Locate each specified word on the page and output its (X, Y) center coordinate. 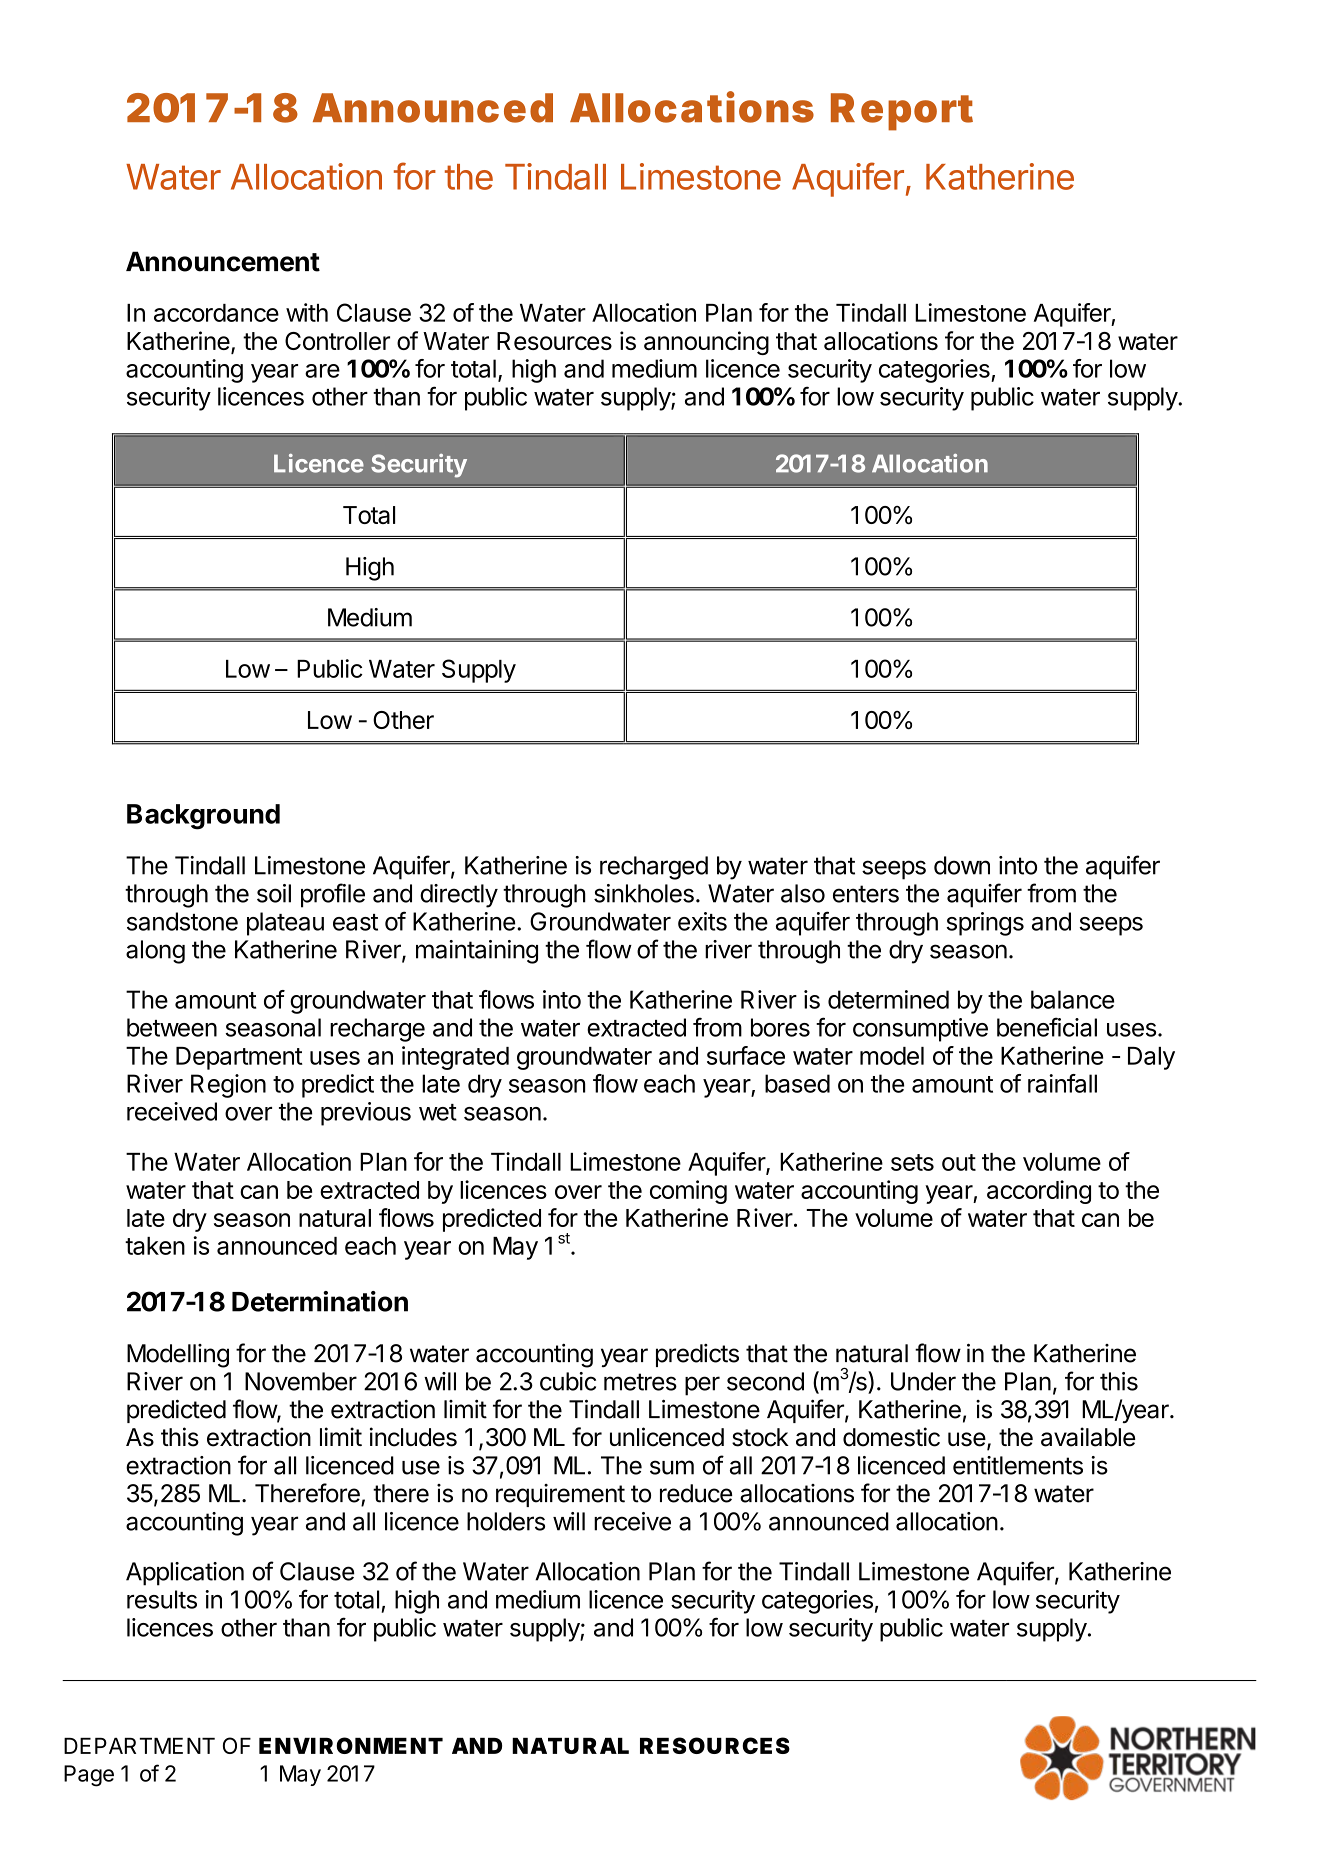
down (962, 865)
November (301, 1381)
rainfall (1062, 1083)
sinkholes (644, 893)
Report (902, 112)
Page (89, 1776)
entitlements (1018, 1465)
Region (228, 1086)
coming (688, 1192)
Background (203, 817)
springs (985, 924)
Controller (337, 341)
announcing (706, 343)
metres (640, 1382)
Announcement (223, 261)
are (322, 371)
